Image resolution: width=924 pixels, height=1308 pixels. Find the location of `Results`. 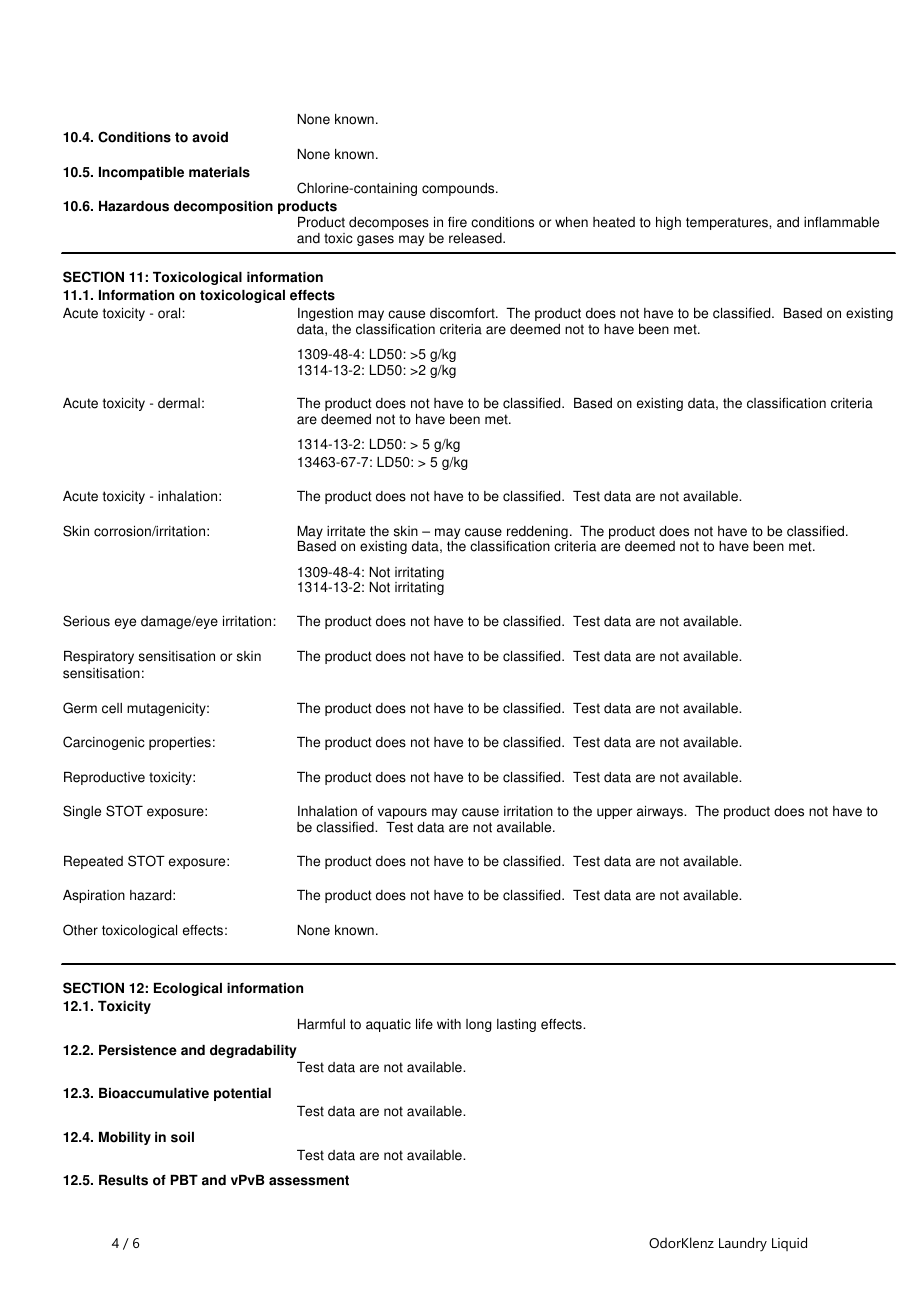

Results is located at coordinates (123, 1180).
